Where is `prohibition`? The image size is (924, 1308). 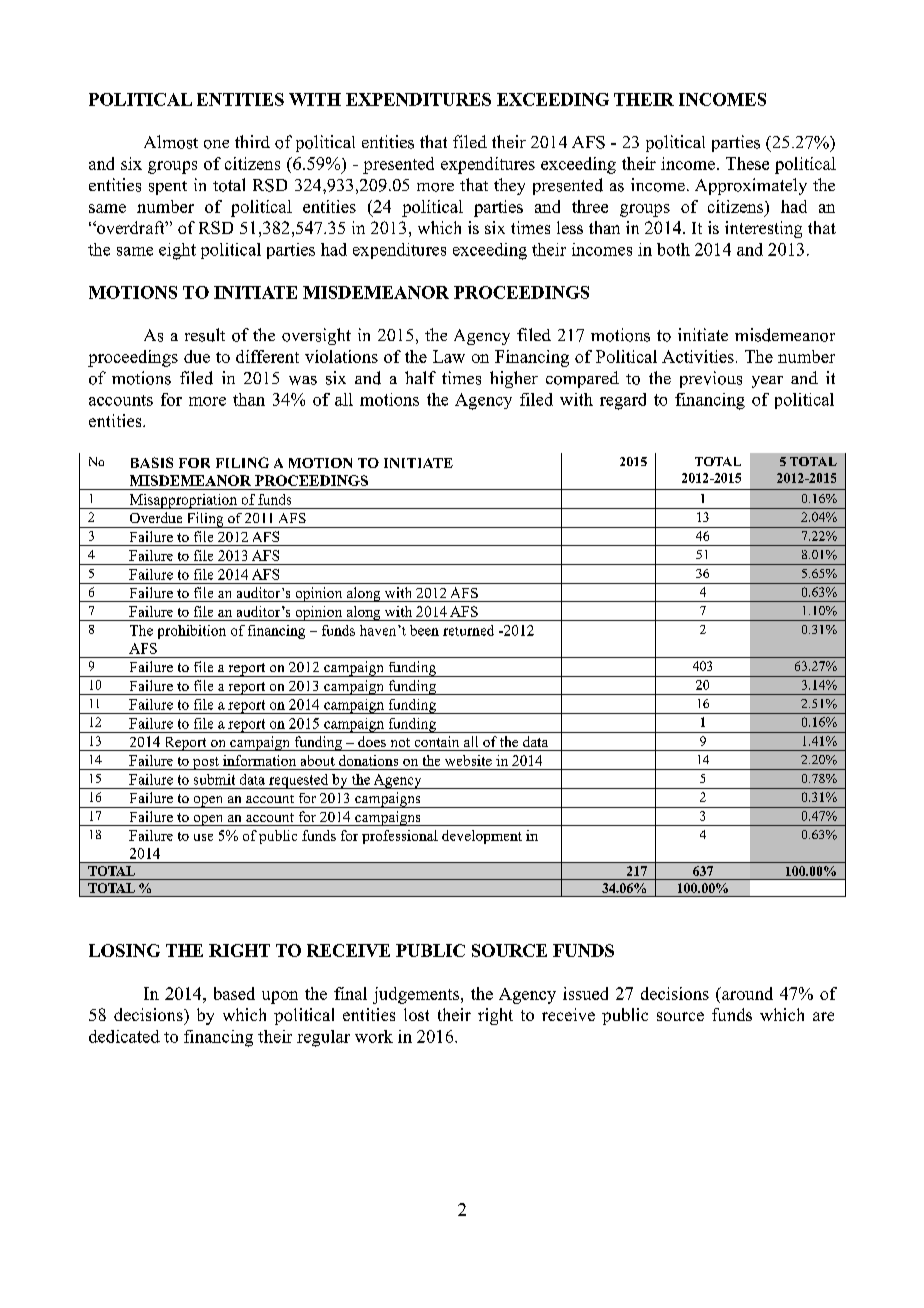 prohibition is located at coordinates (192, 632).
